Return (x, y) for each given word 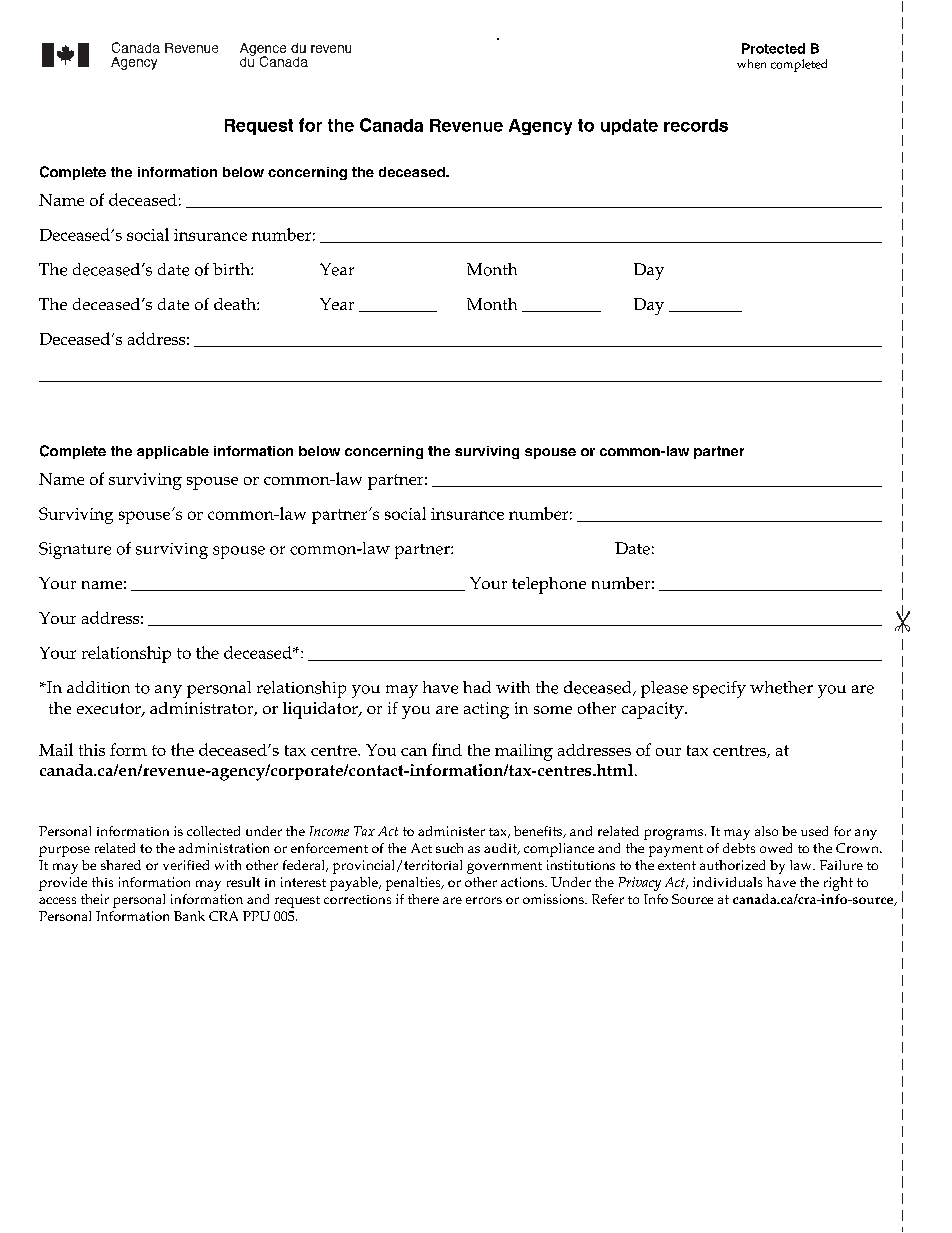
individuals (727, 882)
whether (781, 687)
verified (186, 865)
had (477, 687)
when (751, 64)
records (696, 125)
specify (719, 689)
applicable (173, 452)
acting (486, 710)
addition (98, 687)
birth (232, 269)
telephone (549, 585)
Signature (75, 550)
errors (484, 900)
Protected (773, 48)
